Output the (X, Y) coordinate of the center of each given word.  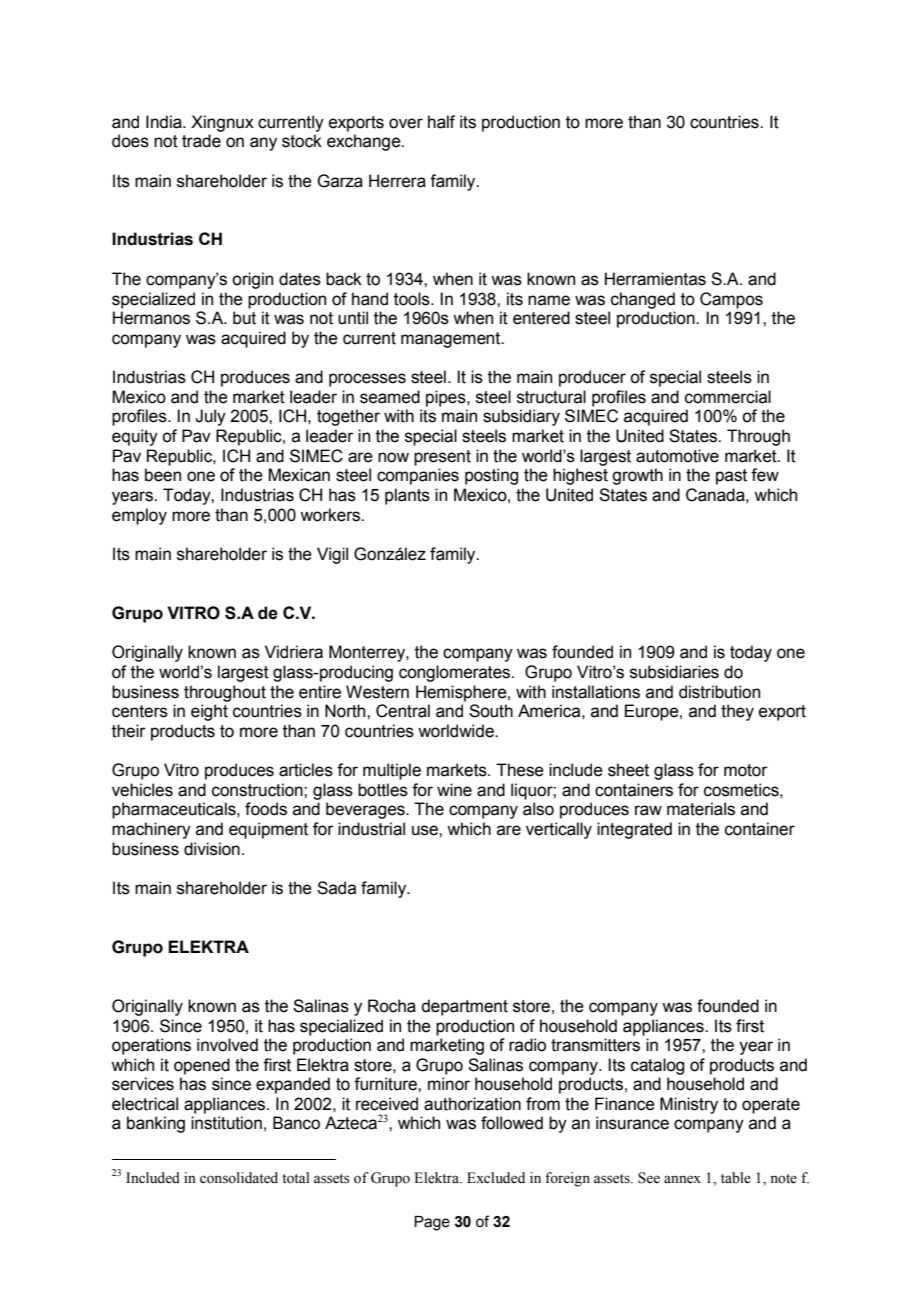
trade (201, 141)
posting (491, 476)
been (163, 475)
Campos (731, 300)
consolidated (239, 1178)
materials (701, 809)
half (441, 122)
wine (454, 790)
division (212, 849)
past (731, 477)
